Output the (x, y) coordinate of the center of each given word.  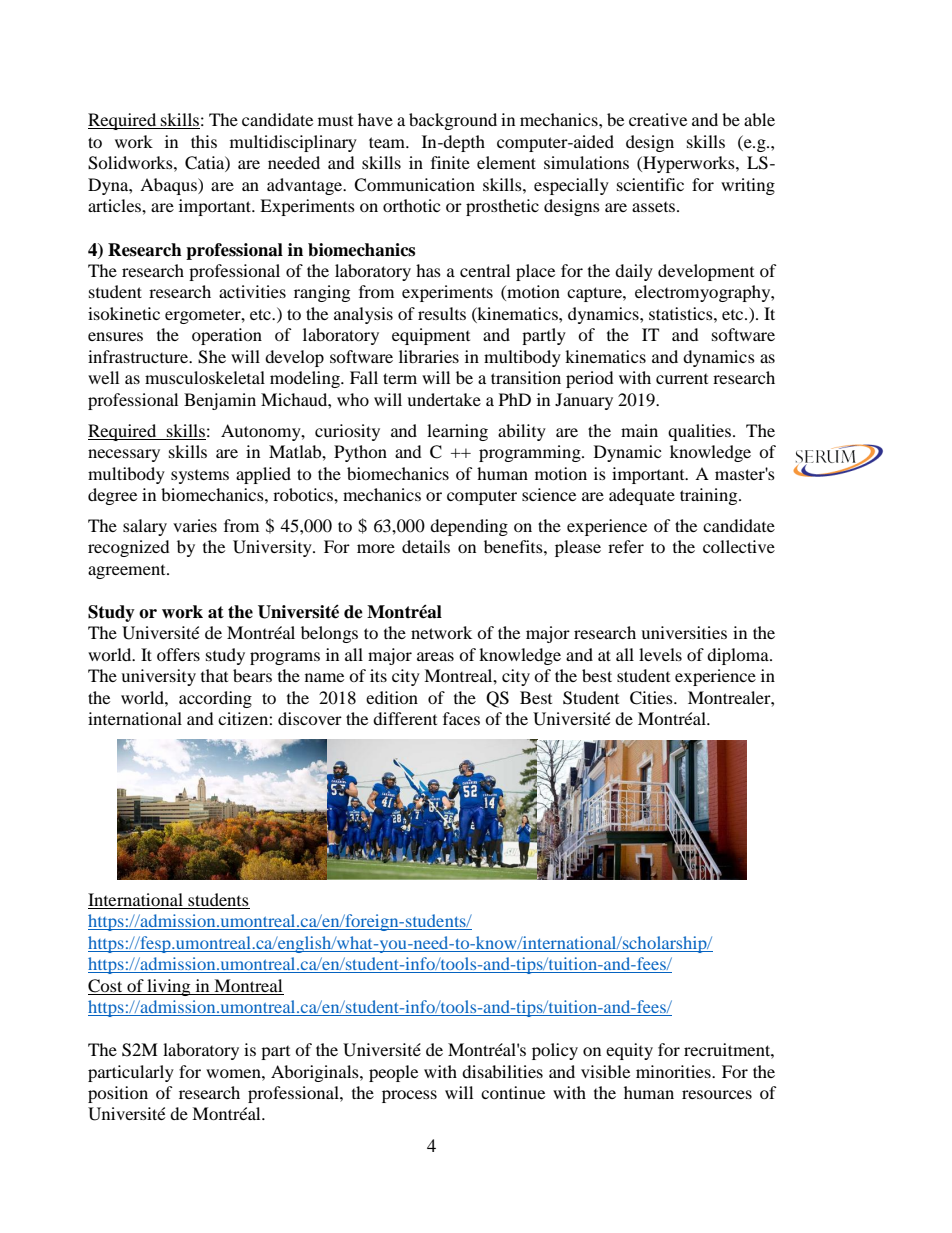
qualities (699, 432)
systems (200, 477)
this (204, 141)
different (405, 718)
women (234, 1073)
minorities (674, 1071)
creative (658, 119)
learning (457, 432)
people (393, 1073)
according (215, 699)
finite (450, 162)
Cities (652, 698)
